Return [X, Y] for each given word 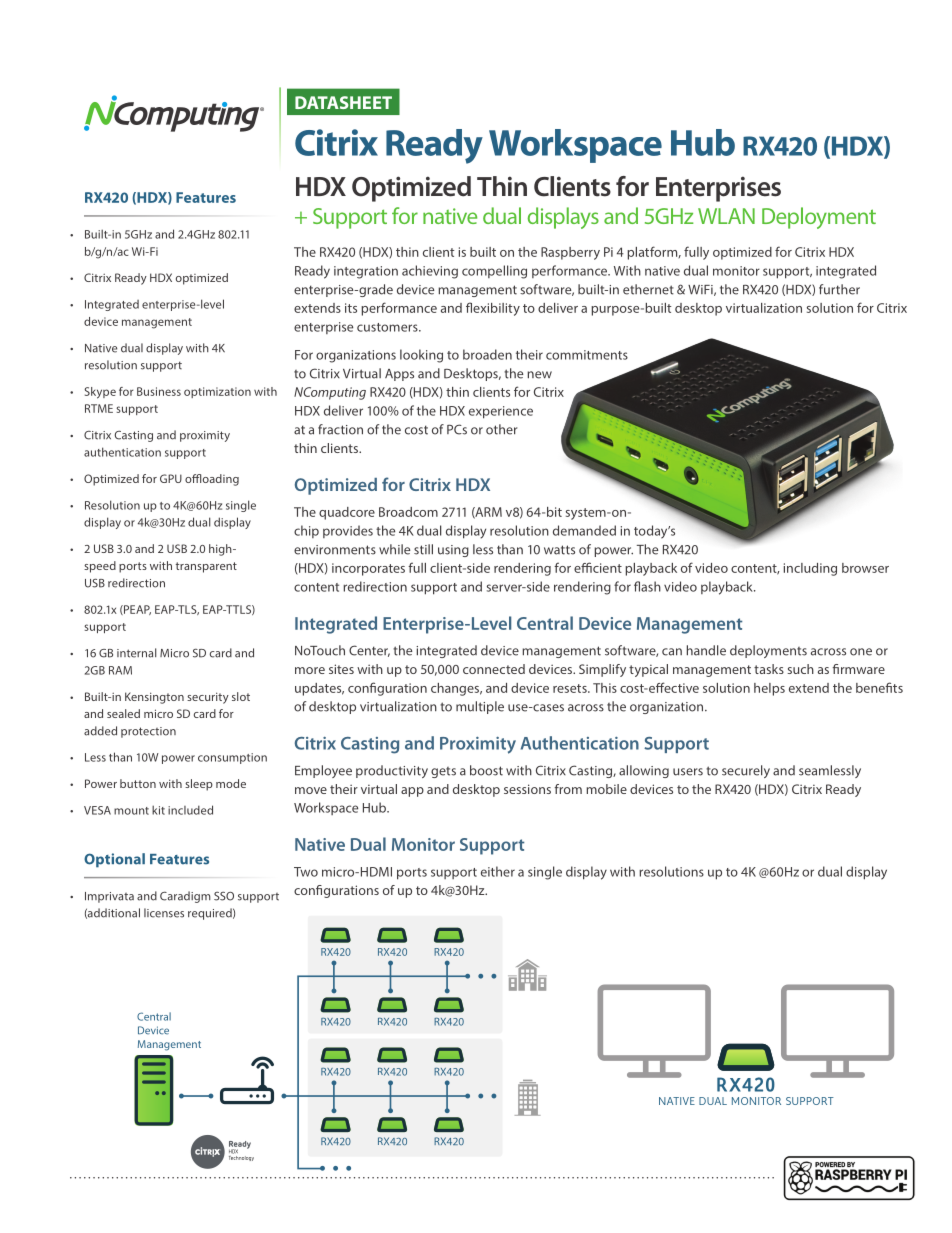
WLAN [726, 216]
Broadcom [408, 512]
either [498, 871]
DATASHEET [343, 102]
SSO [224, 896]
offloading [212, 480]
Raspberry [570, 253]
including [810, 569]
